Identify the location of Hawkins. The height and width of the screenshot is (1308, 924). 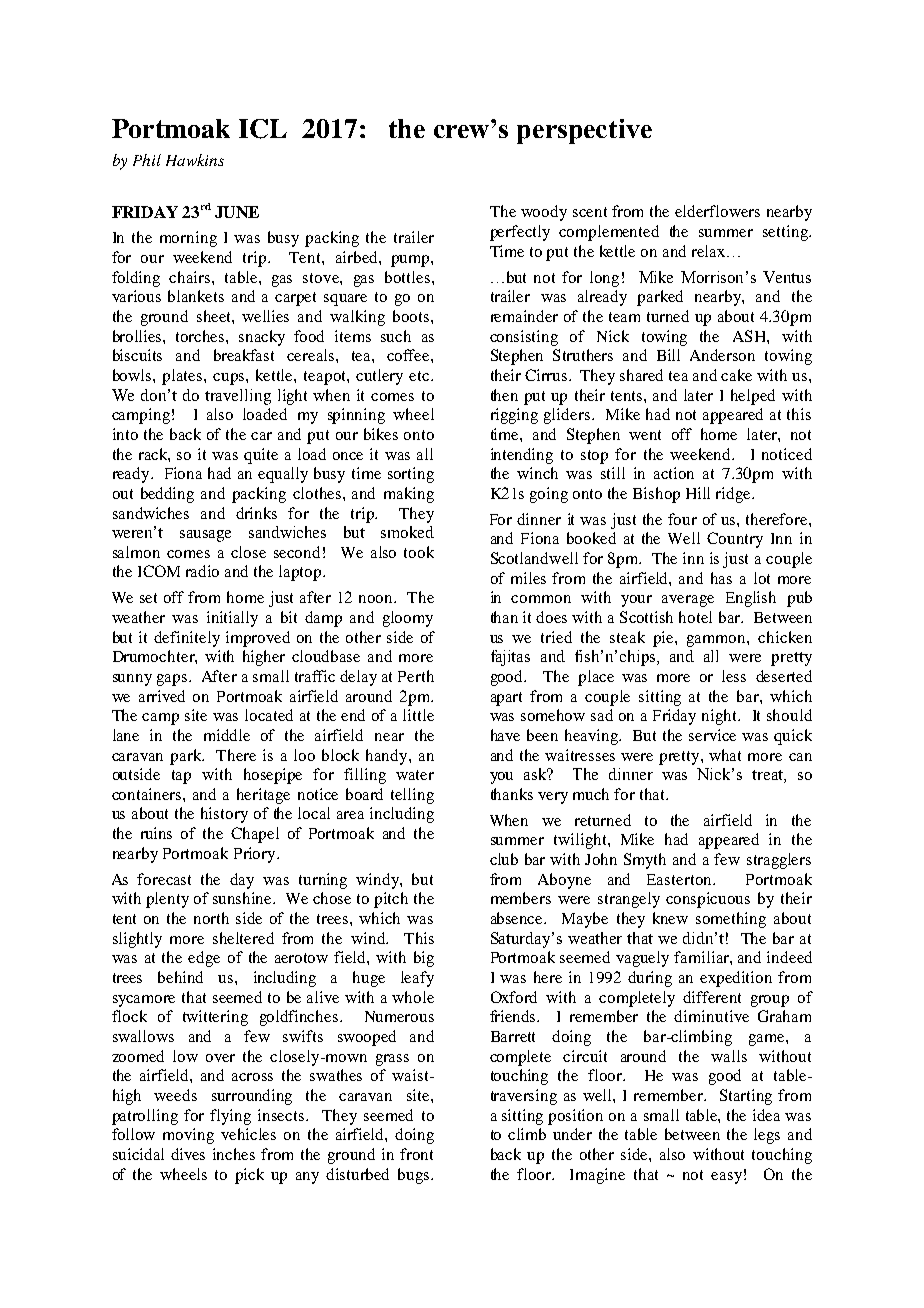
(195, 160).
